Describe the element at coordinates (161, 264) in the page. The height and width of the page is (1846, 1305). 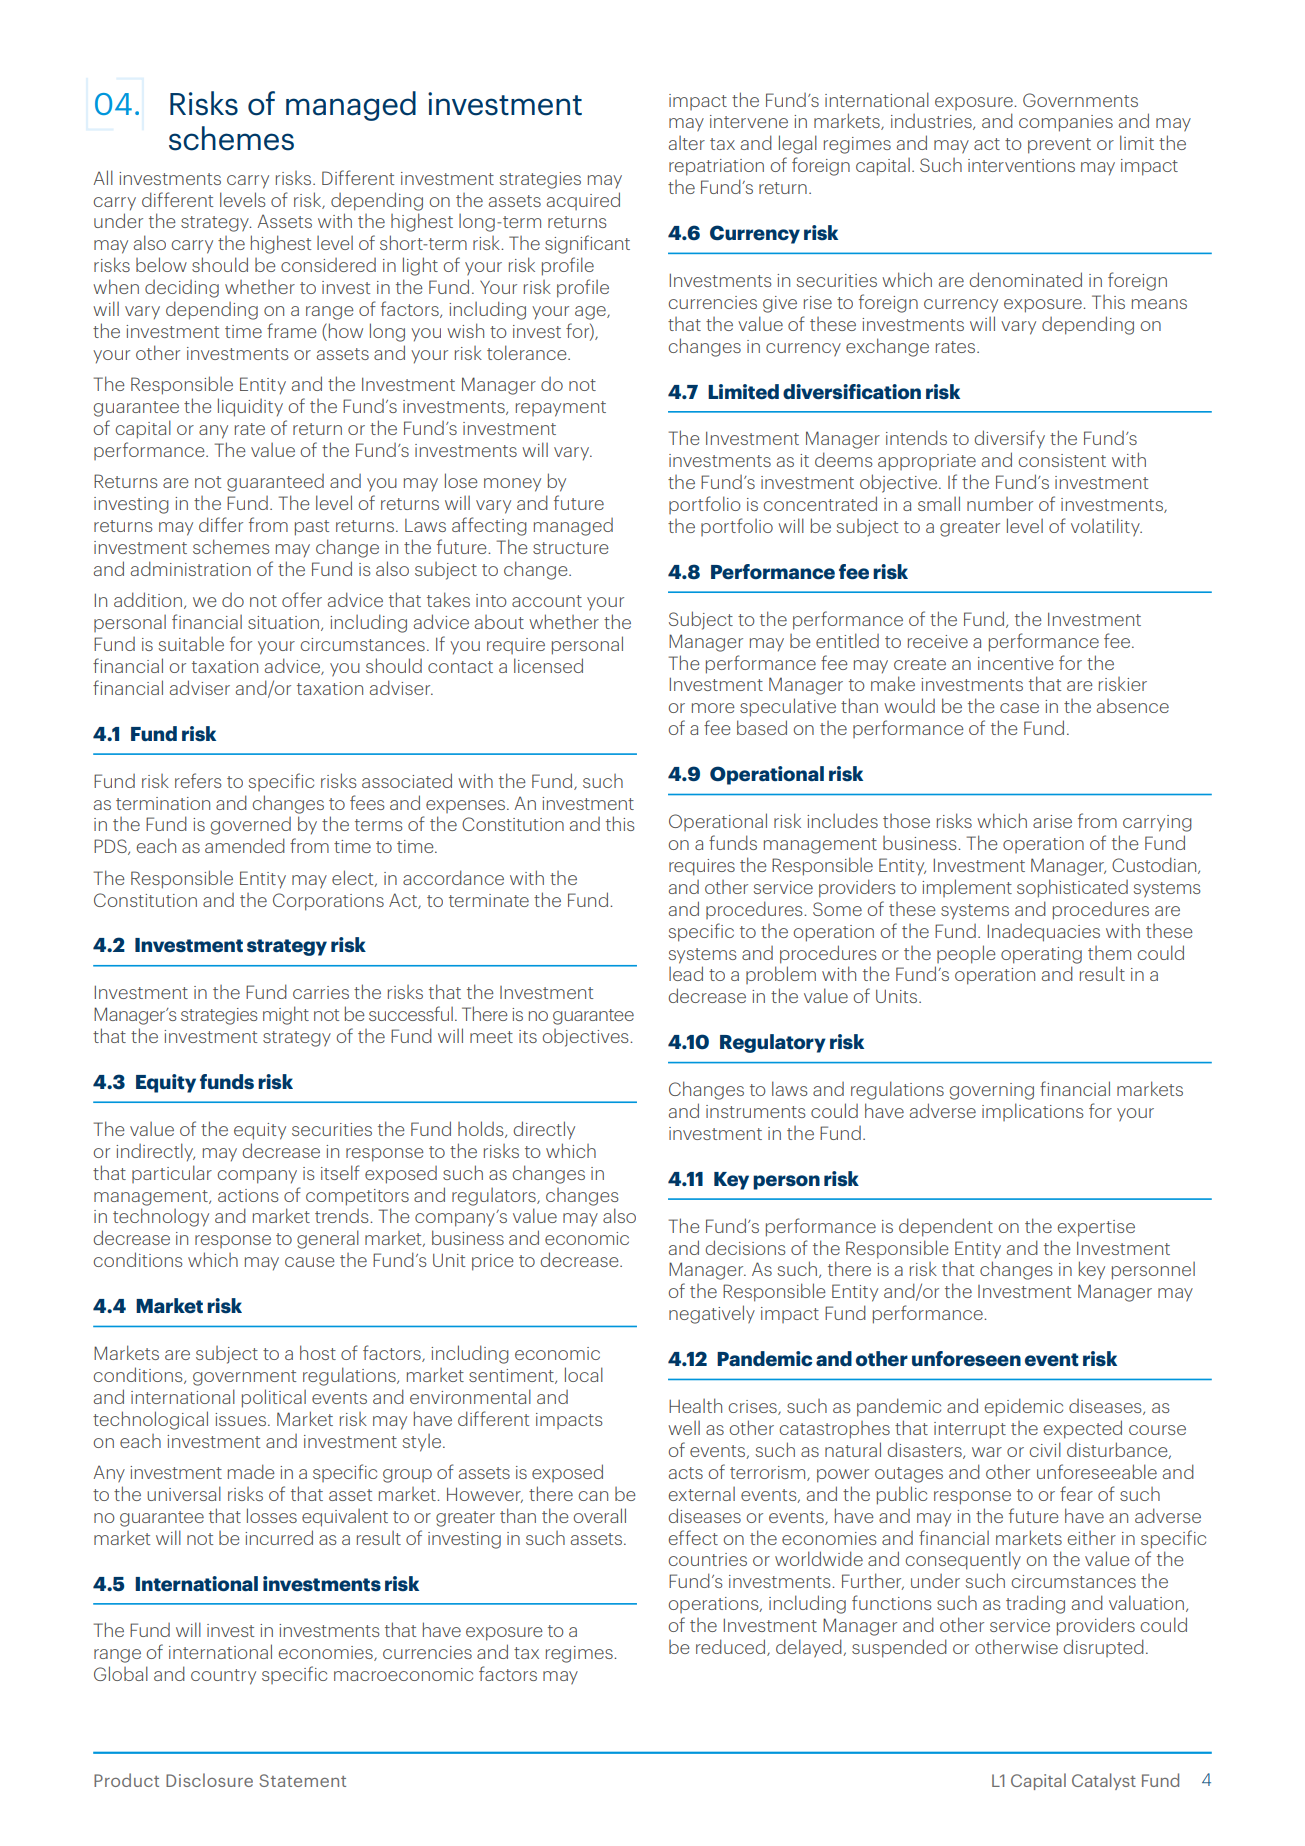
I see `below` at that location.
